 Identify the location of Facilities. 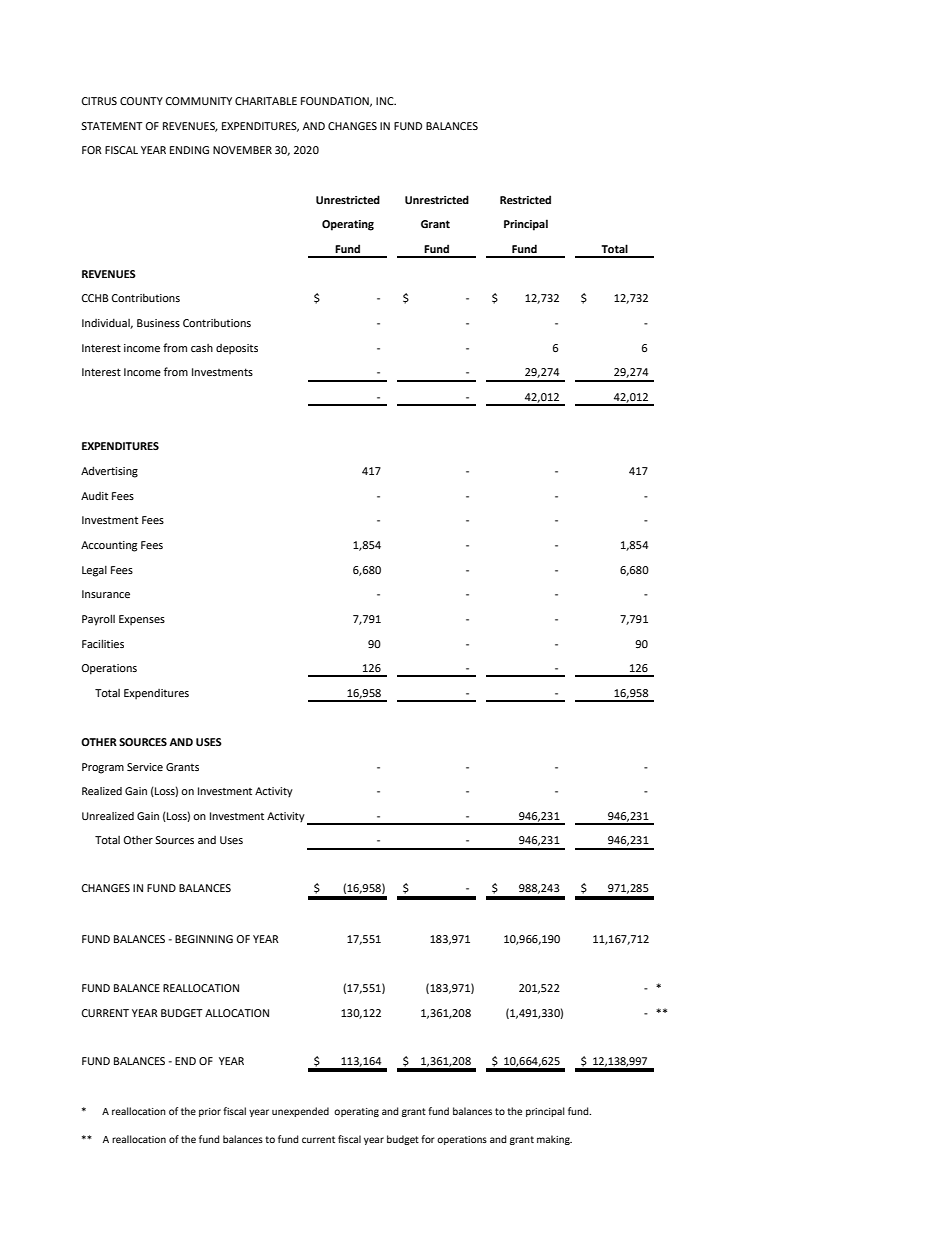
(103, 643).
